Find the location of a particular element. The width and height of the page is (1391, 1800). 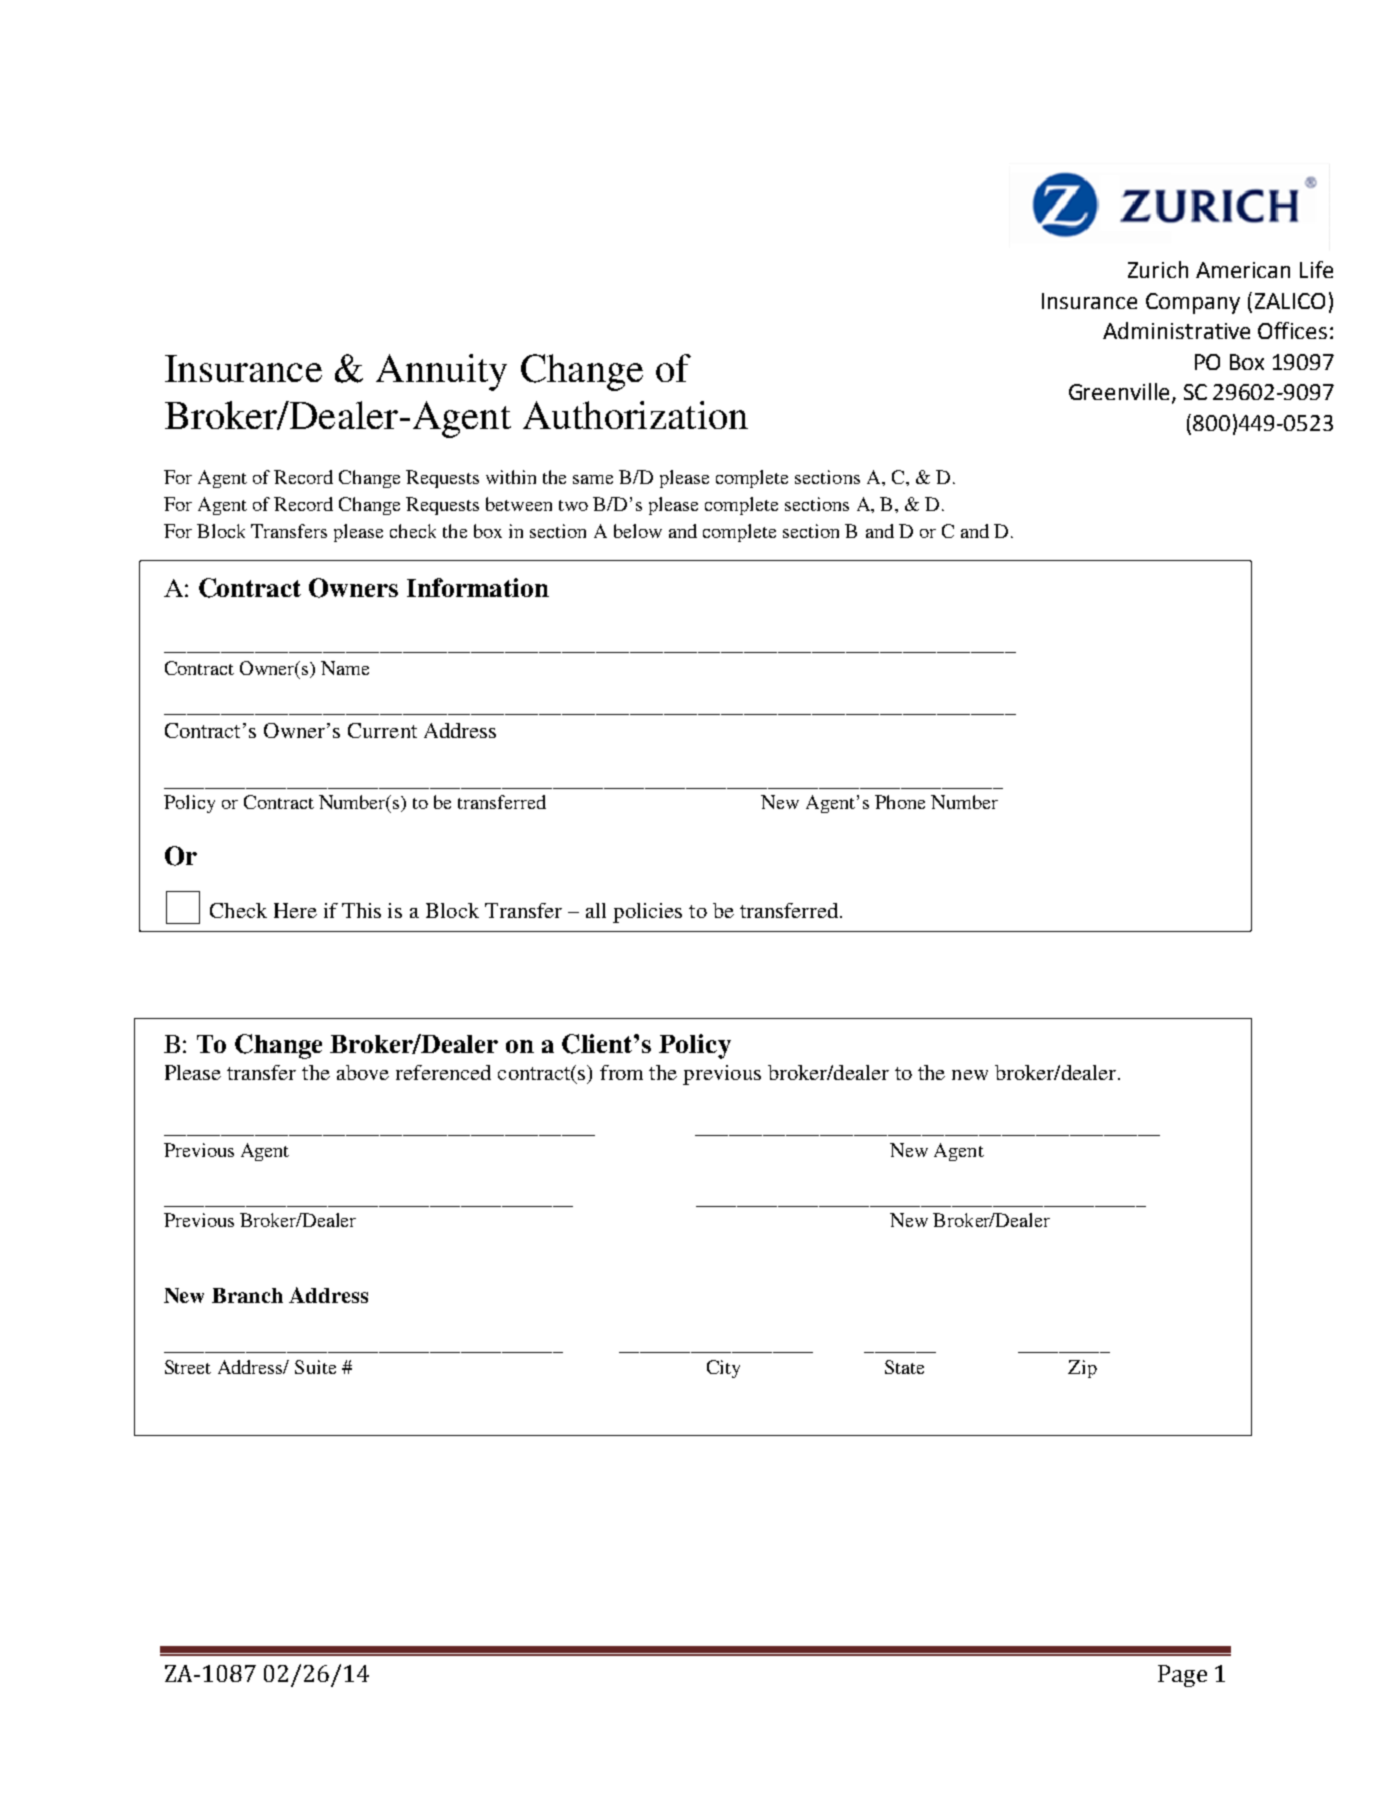

Phone is located at coordinates (900, 802).
